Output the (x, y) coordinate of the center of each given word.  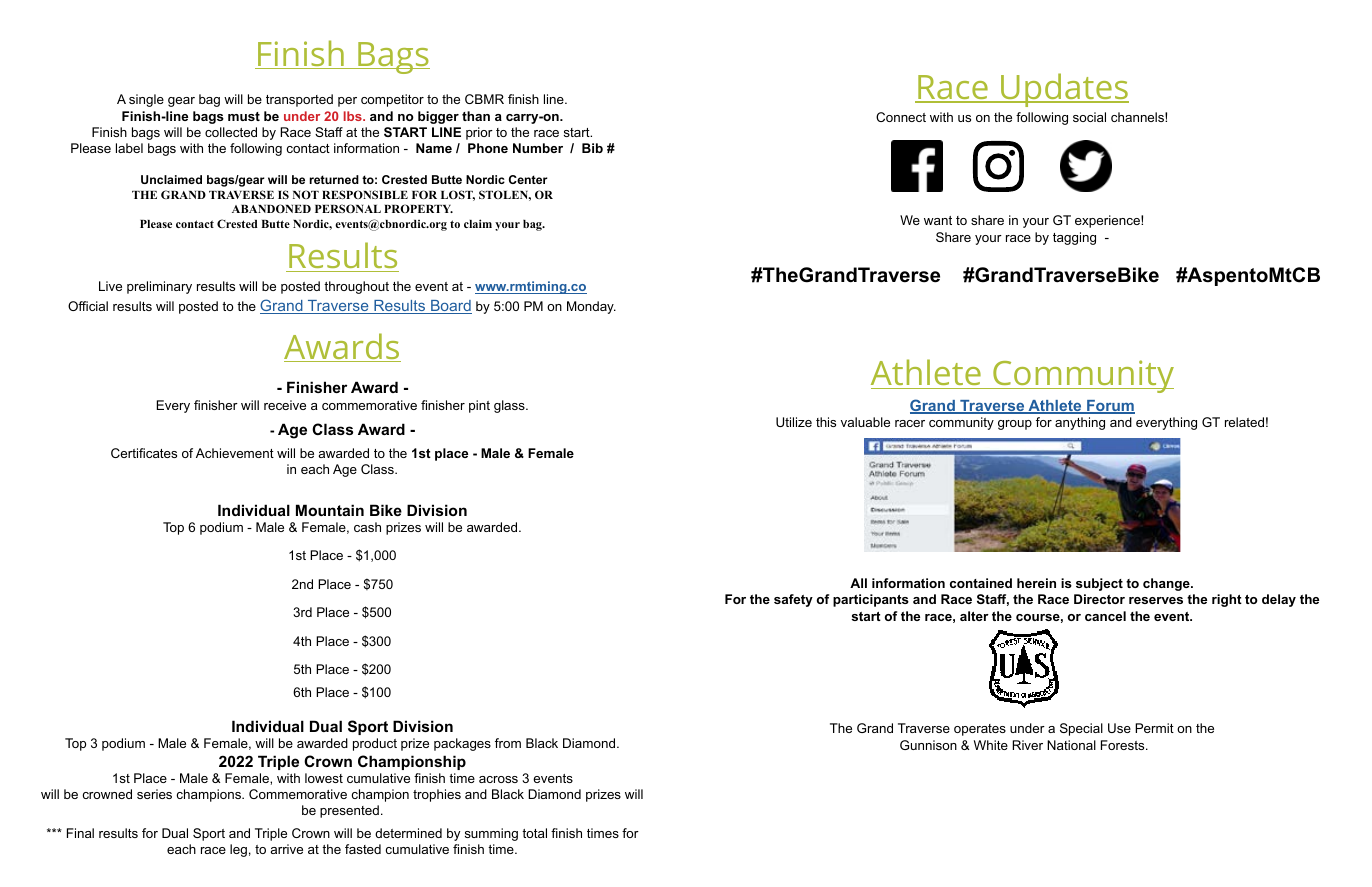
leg (238, 850)
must (244, 116)
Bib (592, 148)
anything (1080, 423)
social (1089, 117)
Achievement (235, 453)
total (534, 833)
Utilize (794, 422)
